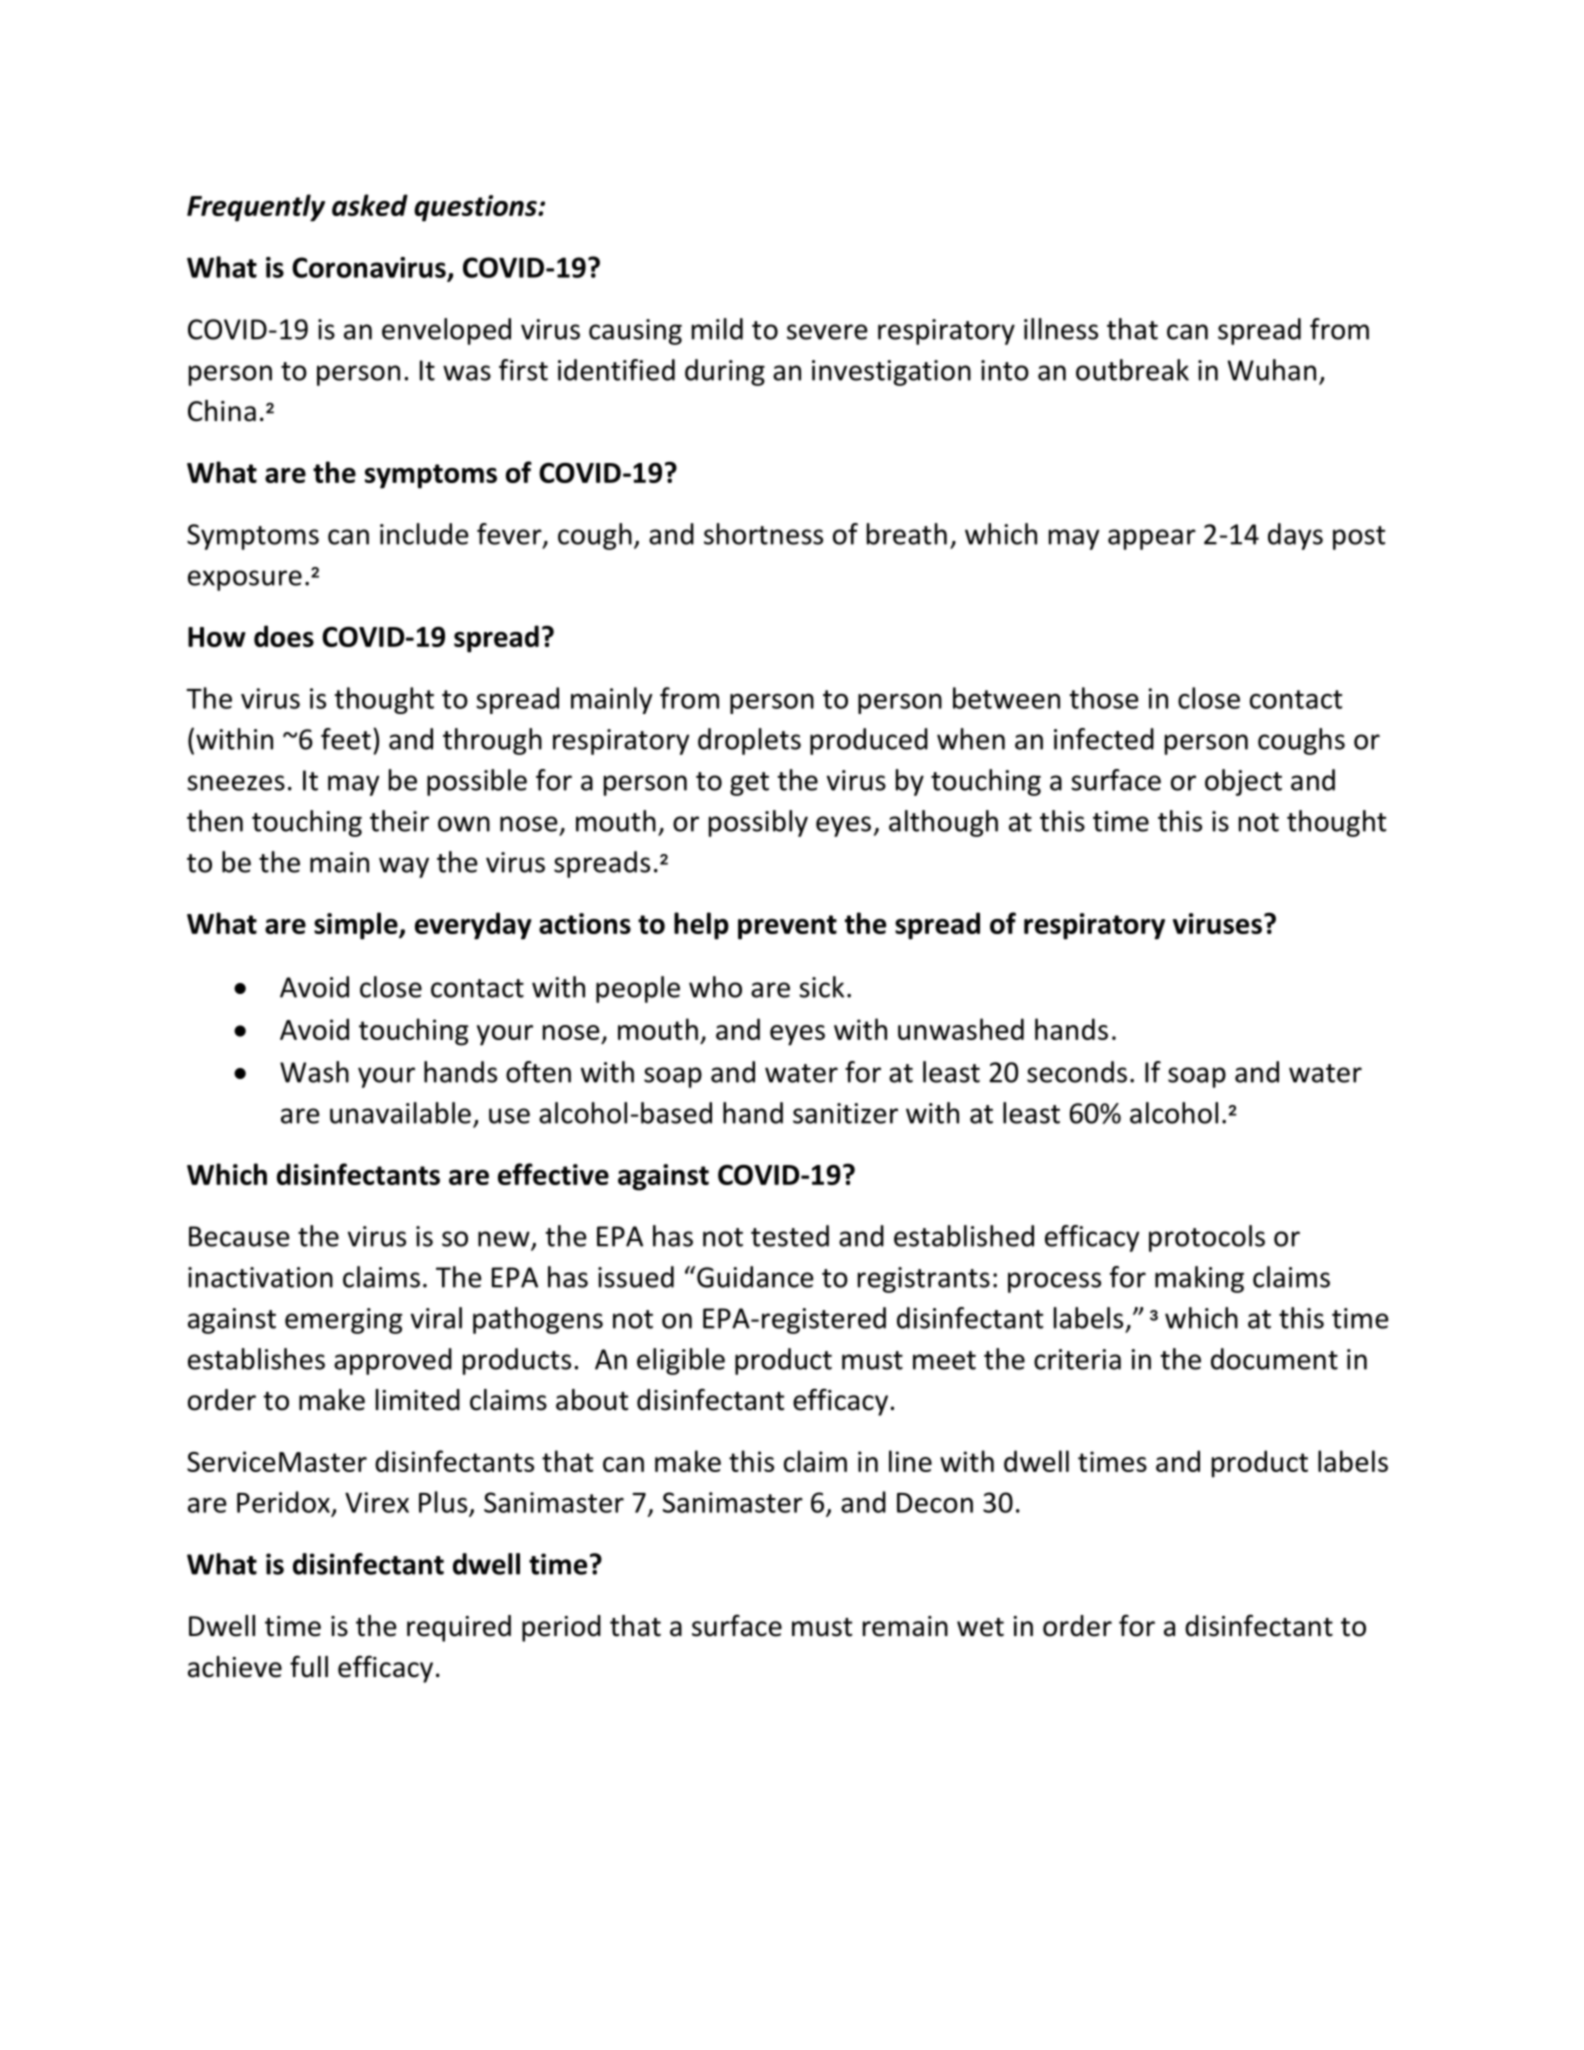  What do you see at coordinates (1243, 782) in the screenshot?
I see `object` at bounding box center [1243, 782].
